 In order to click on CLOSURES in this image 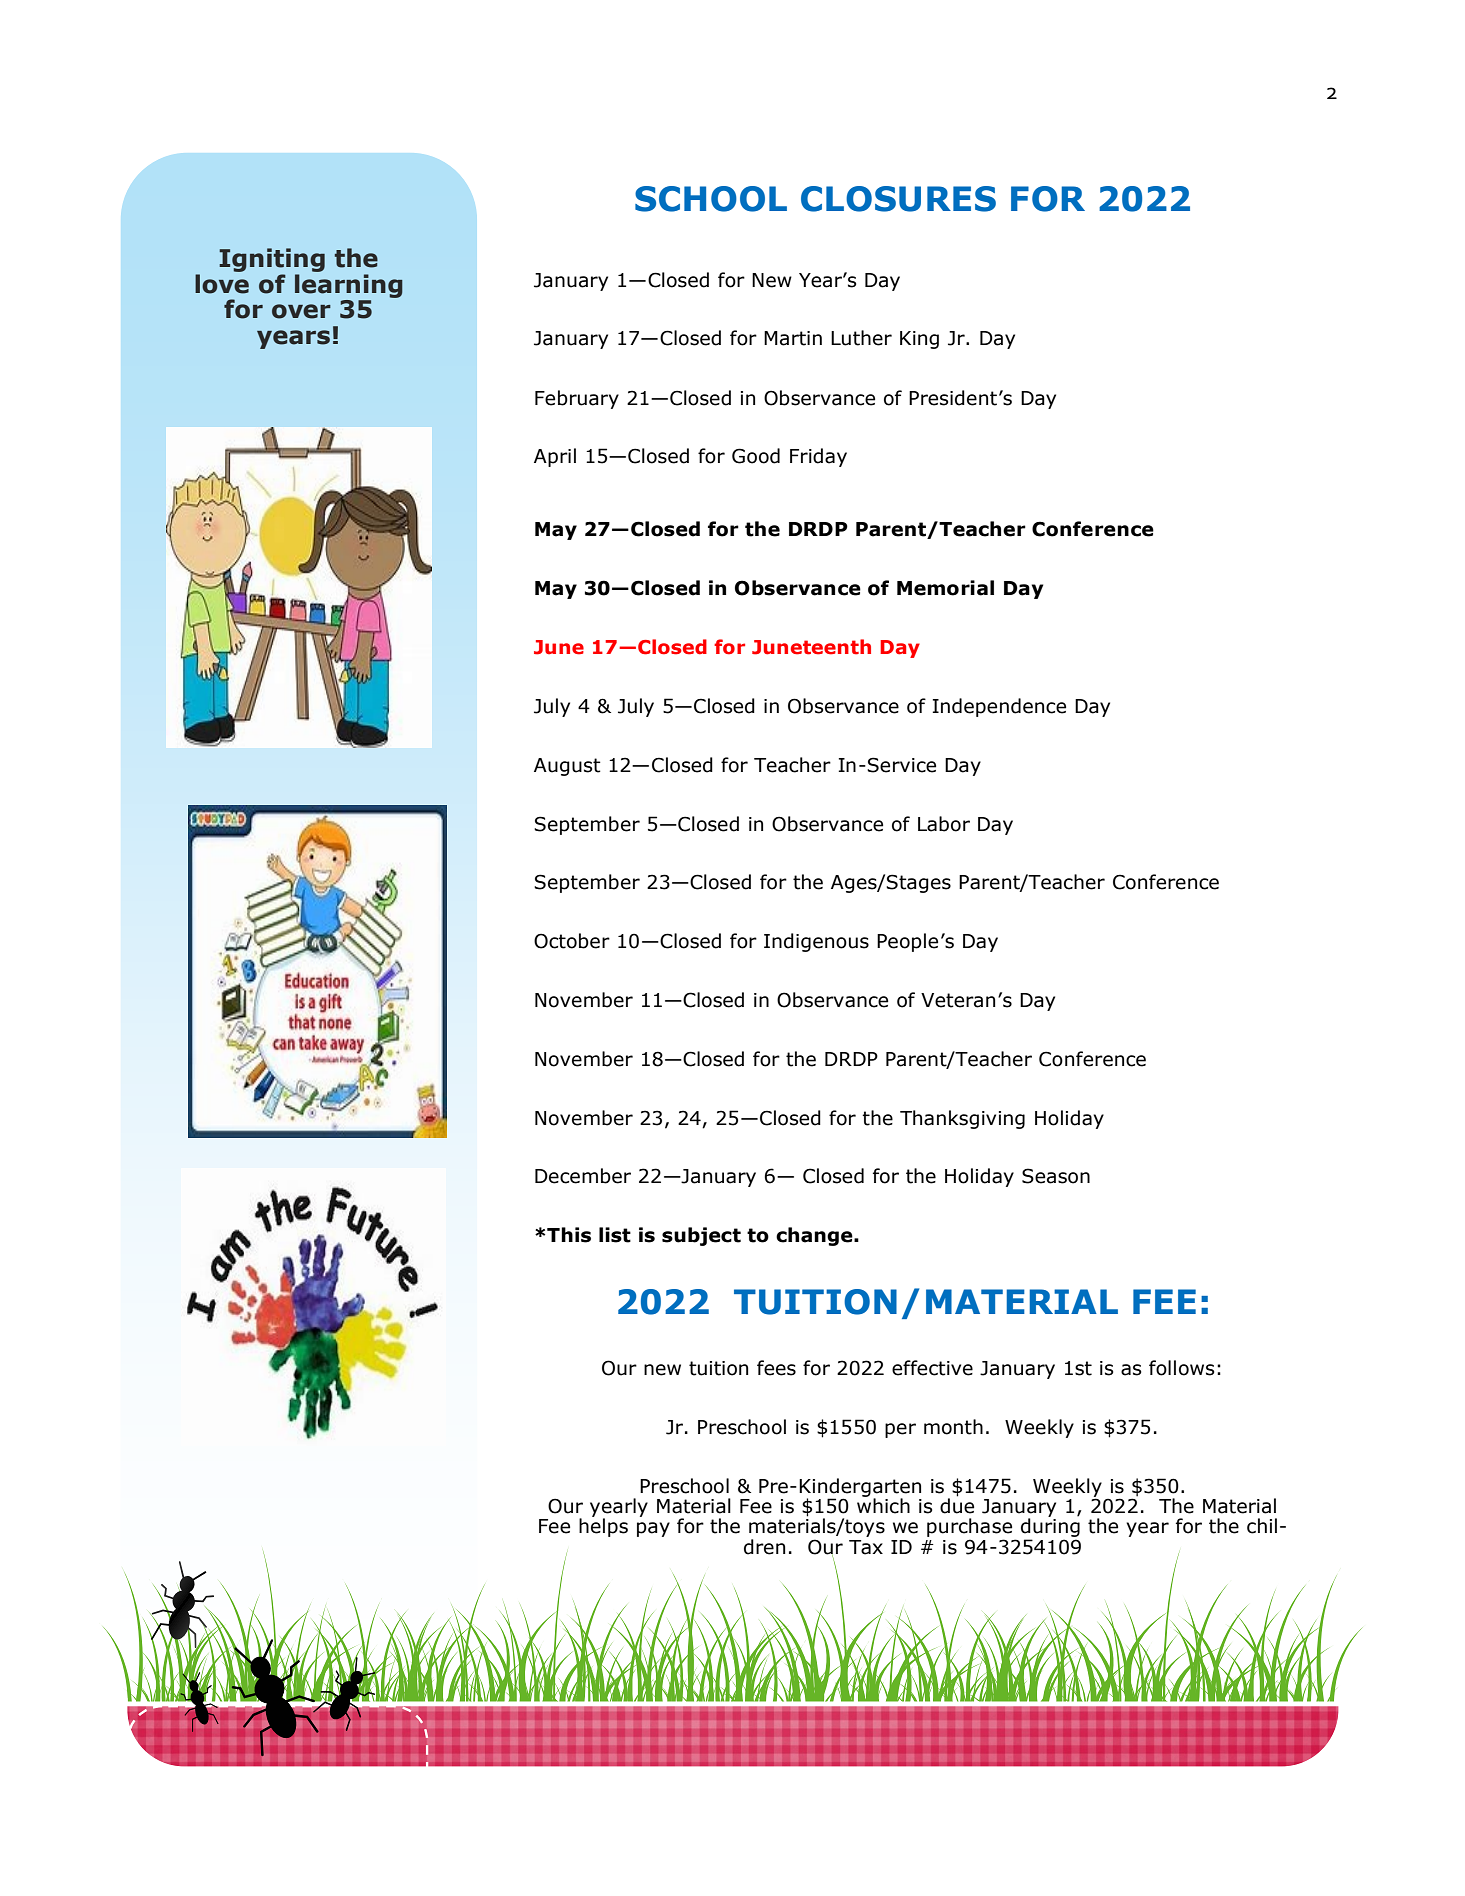, I will do `click(898, 199)`.
